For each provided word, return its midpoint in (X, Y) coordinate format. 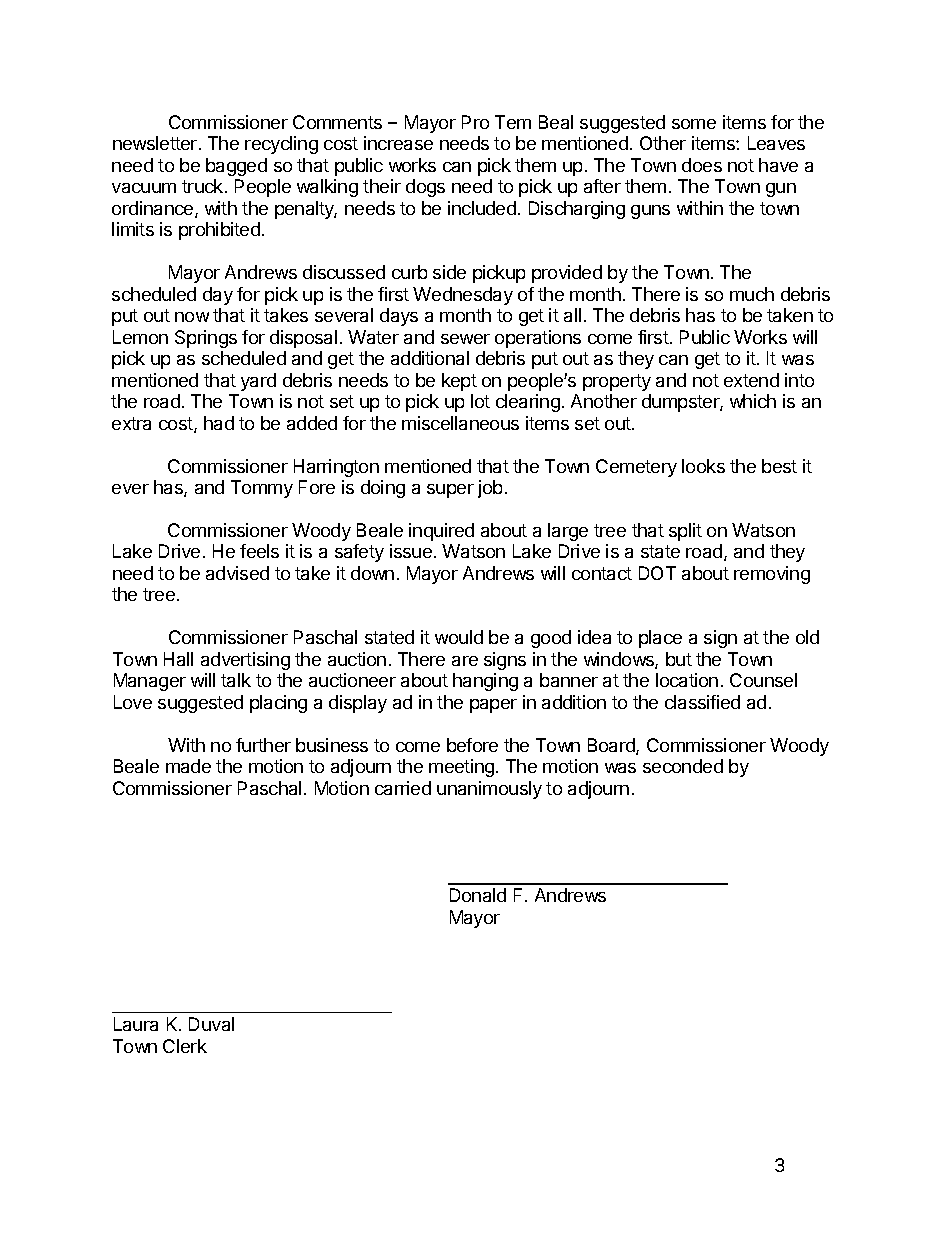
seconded (683, 766)
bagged (236, 167)
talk (236, 680)
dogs (425, 188)
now (192, 317)
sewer (465, 339)
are (465, 661)
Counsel (763, 680)
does (702, 165)
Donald (478, 895)
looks (703, 466)
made (188, 766)
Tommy (262, 489)
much (752, 294)
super (450, 491)
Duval (211, 1024)
